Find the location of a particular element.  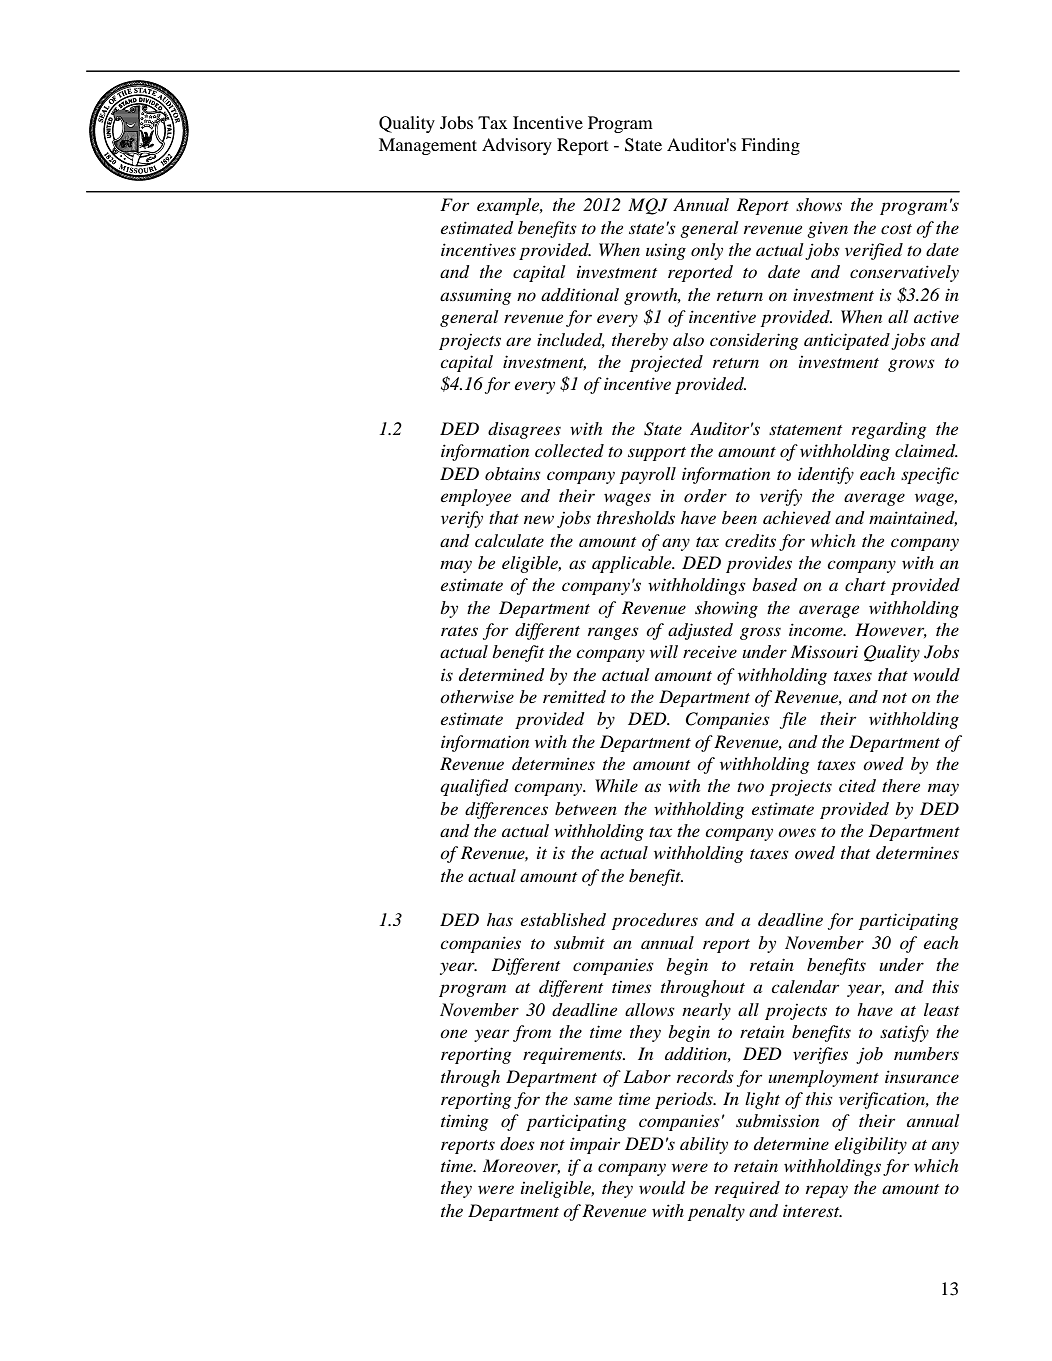

otherwise is located at coordinates (477, 696).
